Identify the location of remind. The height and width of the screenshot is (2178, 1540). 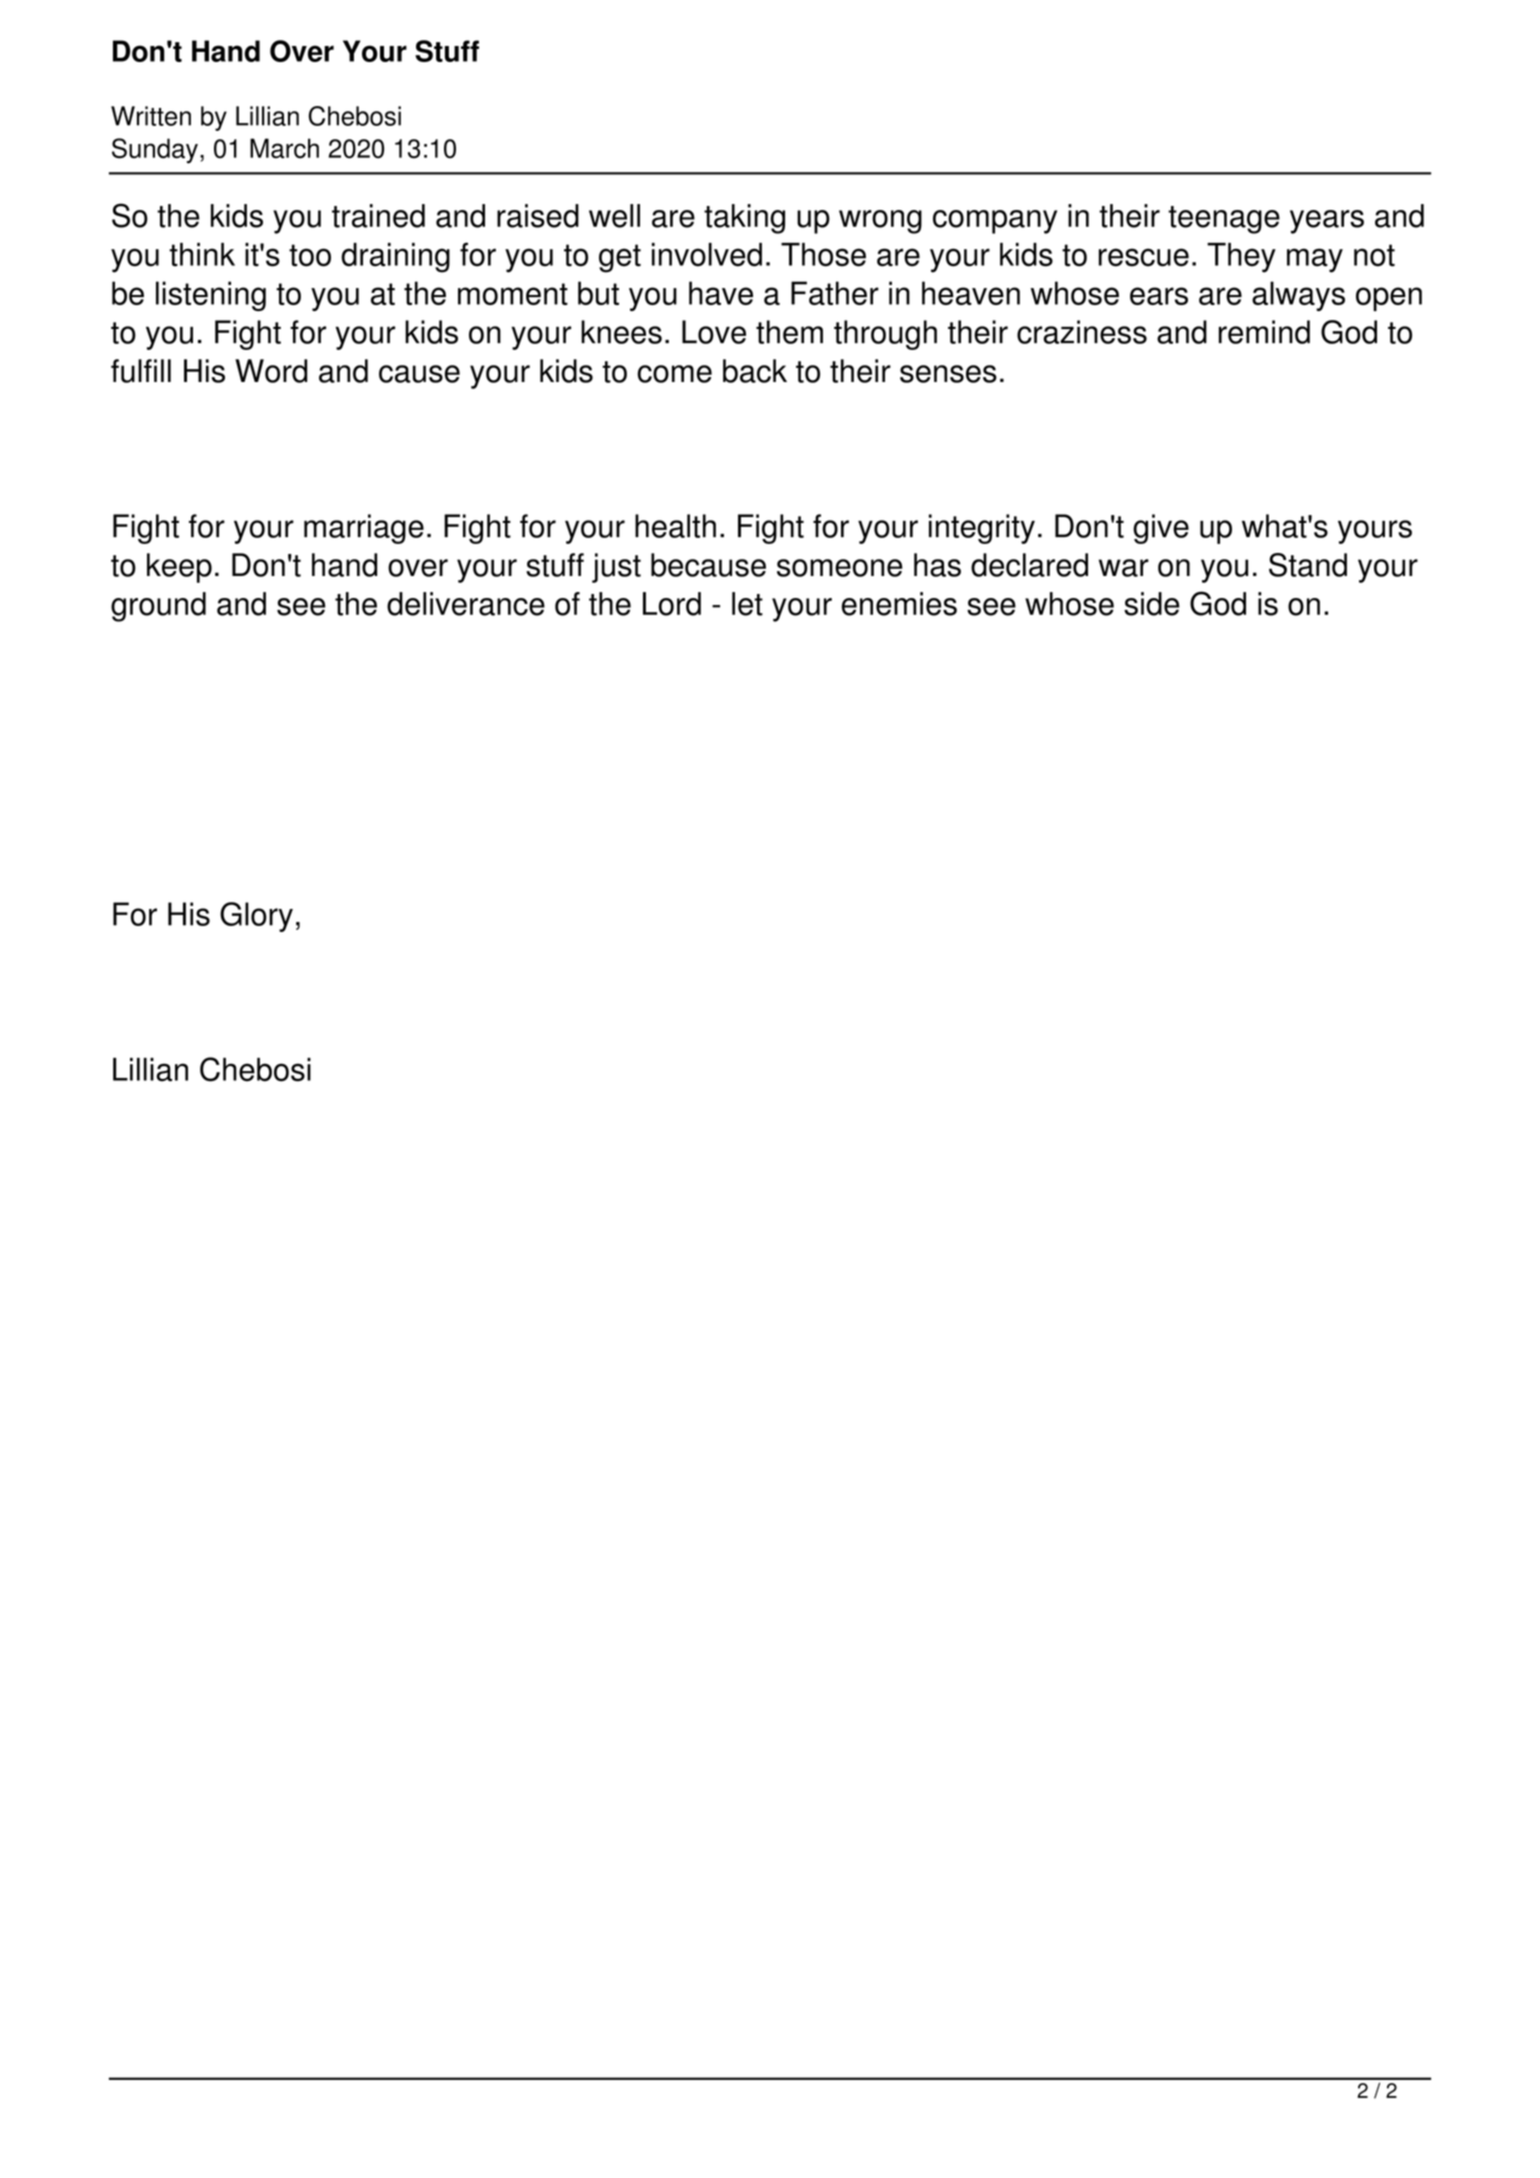
(1264, 332).
